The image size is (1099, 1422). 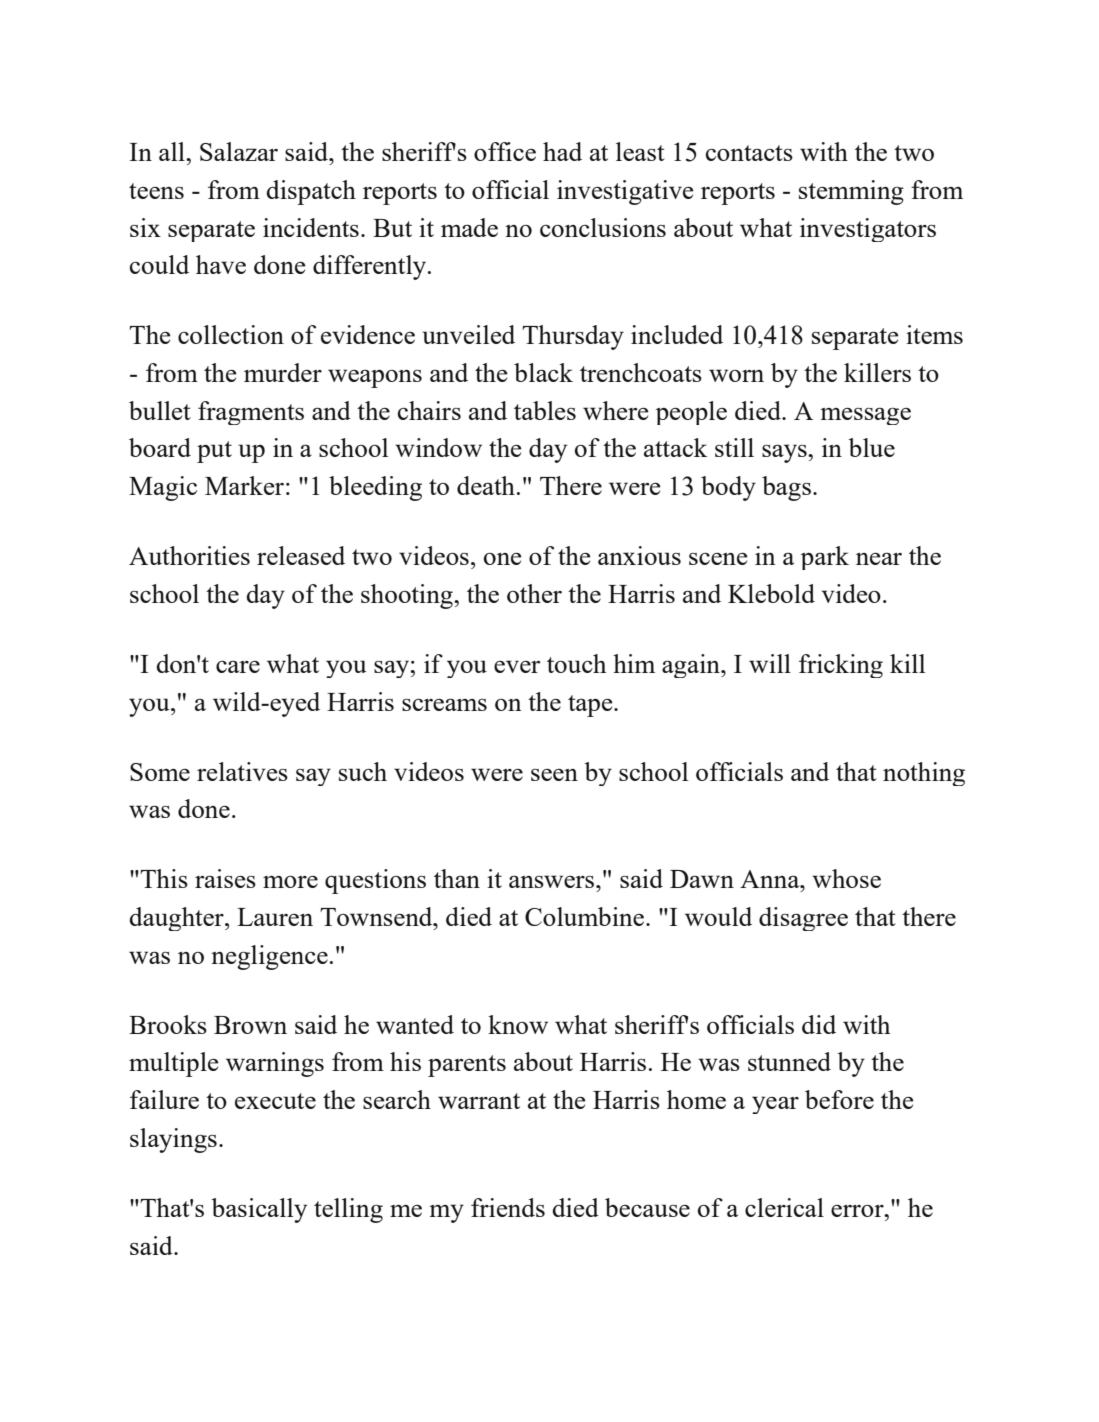 I want to click on disagree, so click(x=803, y=919).
